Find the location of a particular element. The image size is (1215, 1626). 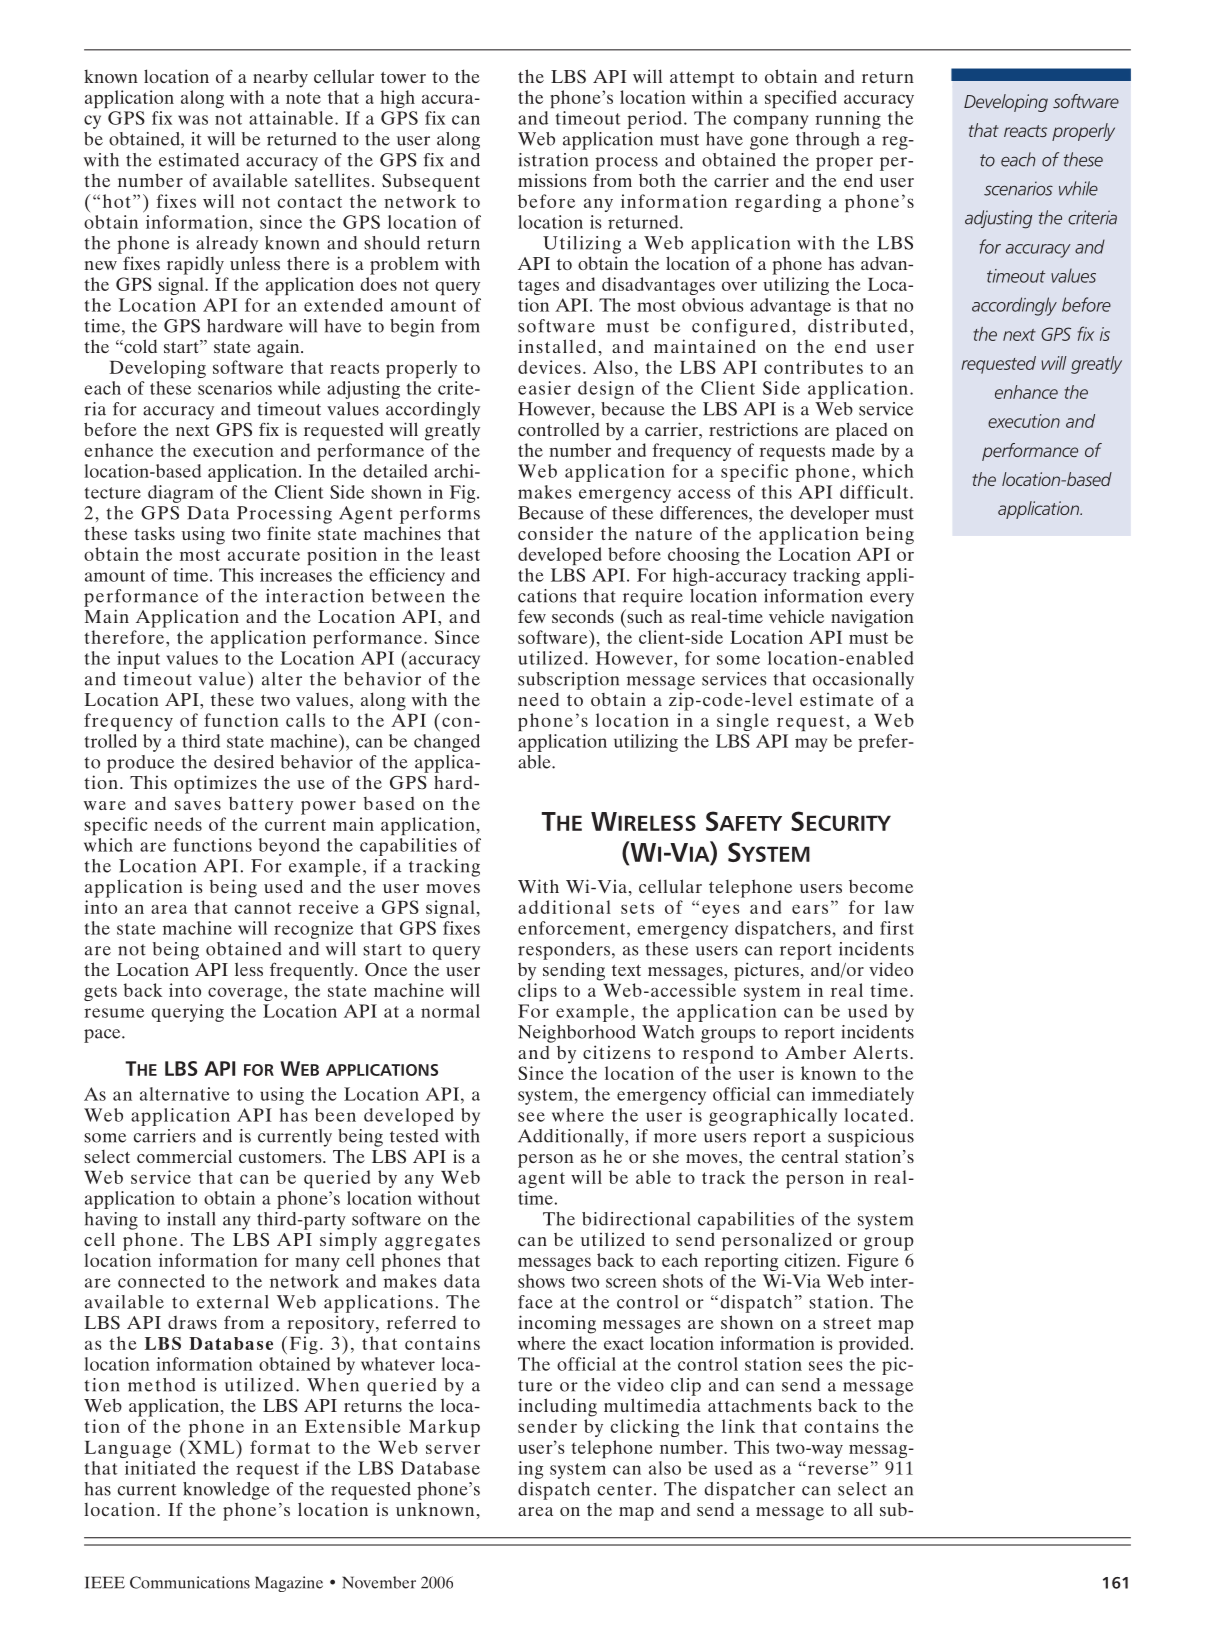

changed is located at coordinates (447, 743).
